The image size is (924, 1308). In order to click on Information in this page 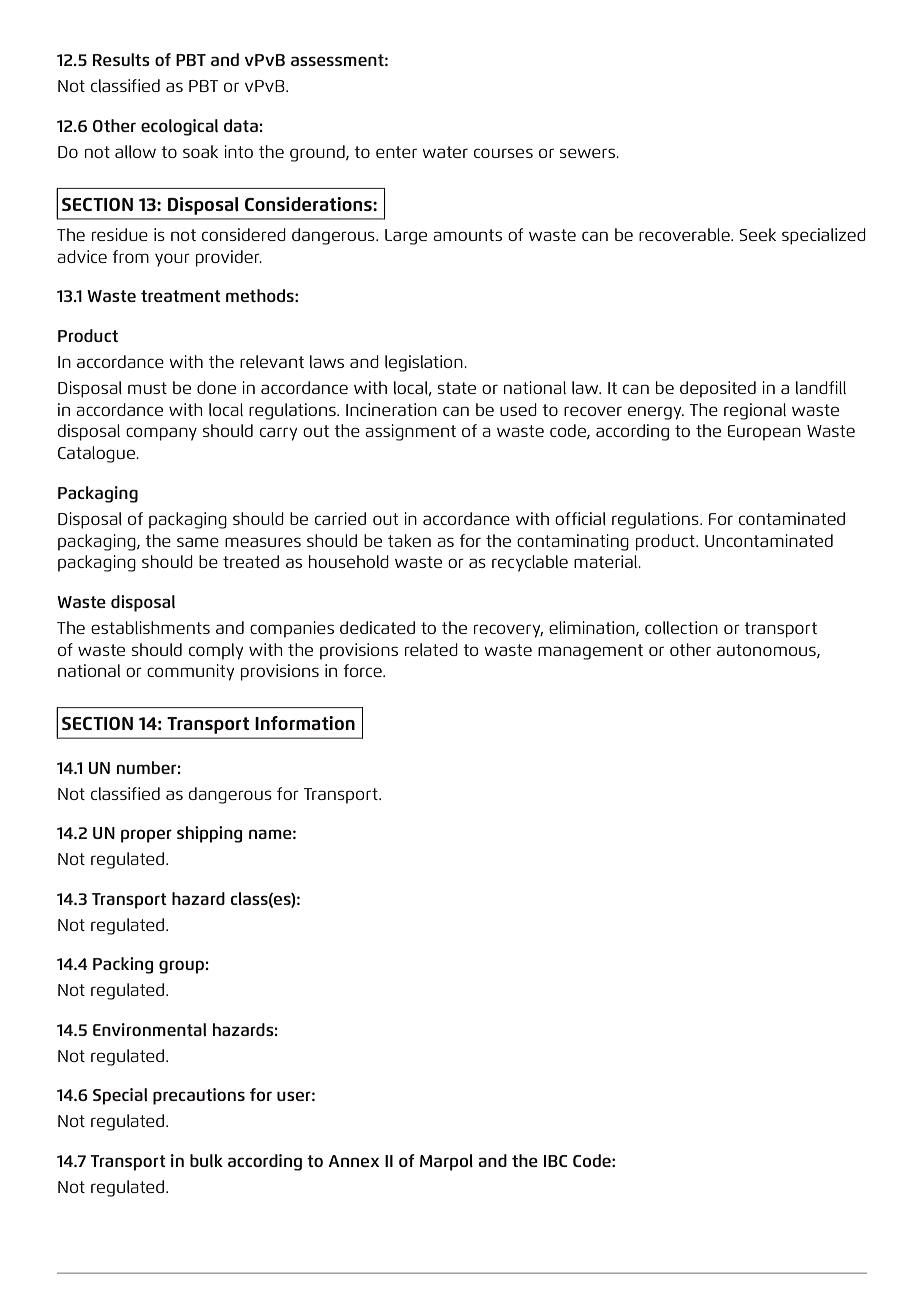, I will do `click(305, 723)`.
